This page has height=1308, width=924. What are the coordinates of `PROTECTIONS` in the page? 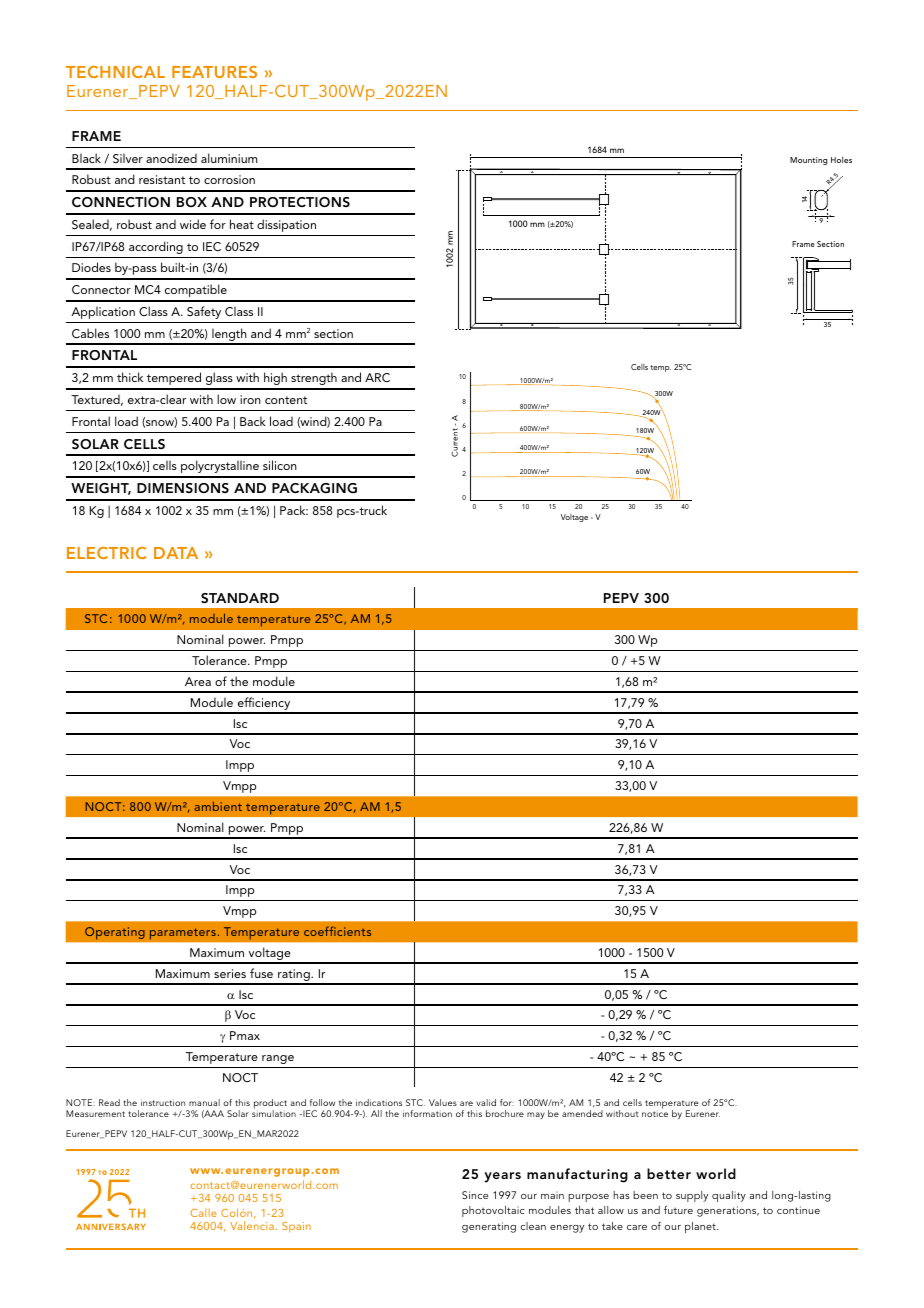 It's located at (300, 202).
